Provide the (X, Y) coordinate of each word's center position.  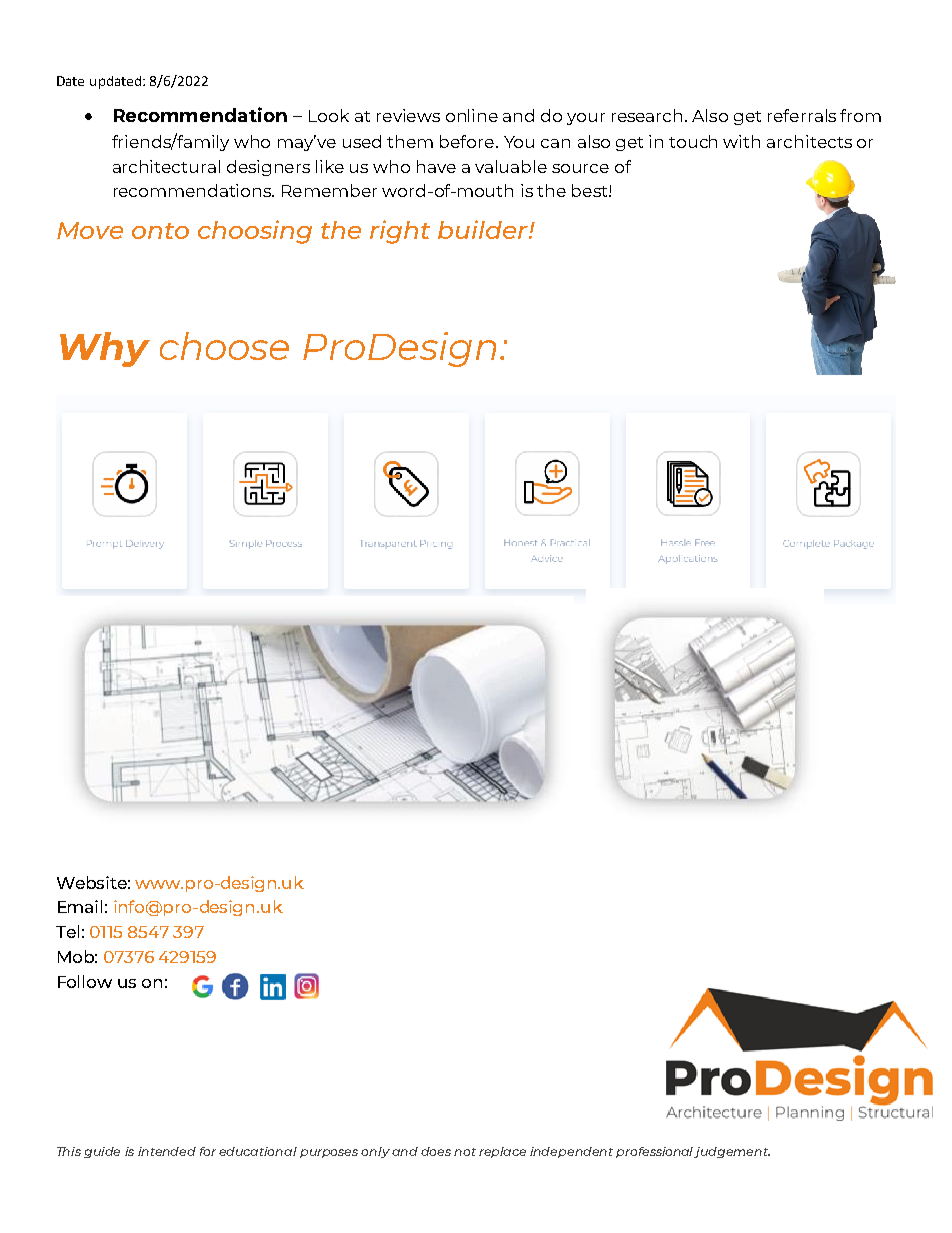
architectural (166, 166)
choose (224, 346)
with (741, 141)
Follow (85, 981)
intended (167, 1151)
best (591, 190)
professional (656, 1152)
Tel (67, 931)
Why (105, 349)
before (467, 141)
